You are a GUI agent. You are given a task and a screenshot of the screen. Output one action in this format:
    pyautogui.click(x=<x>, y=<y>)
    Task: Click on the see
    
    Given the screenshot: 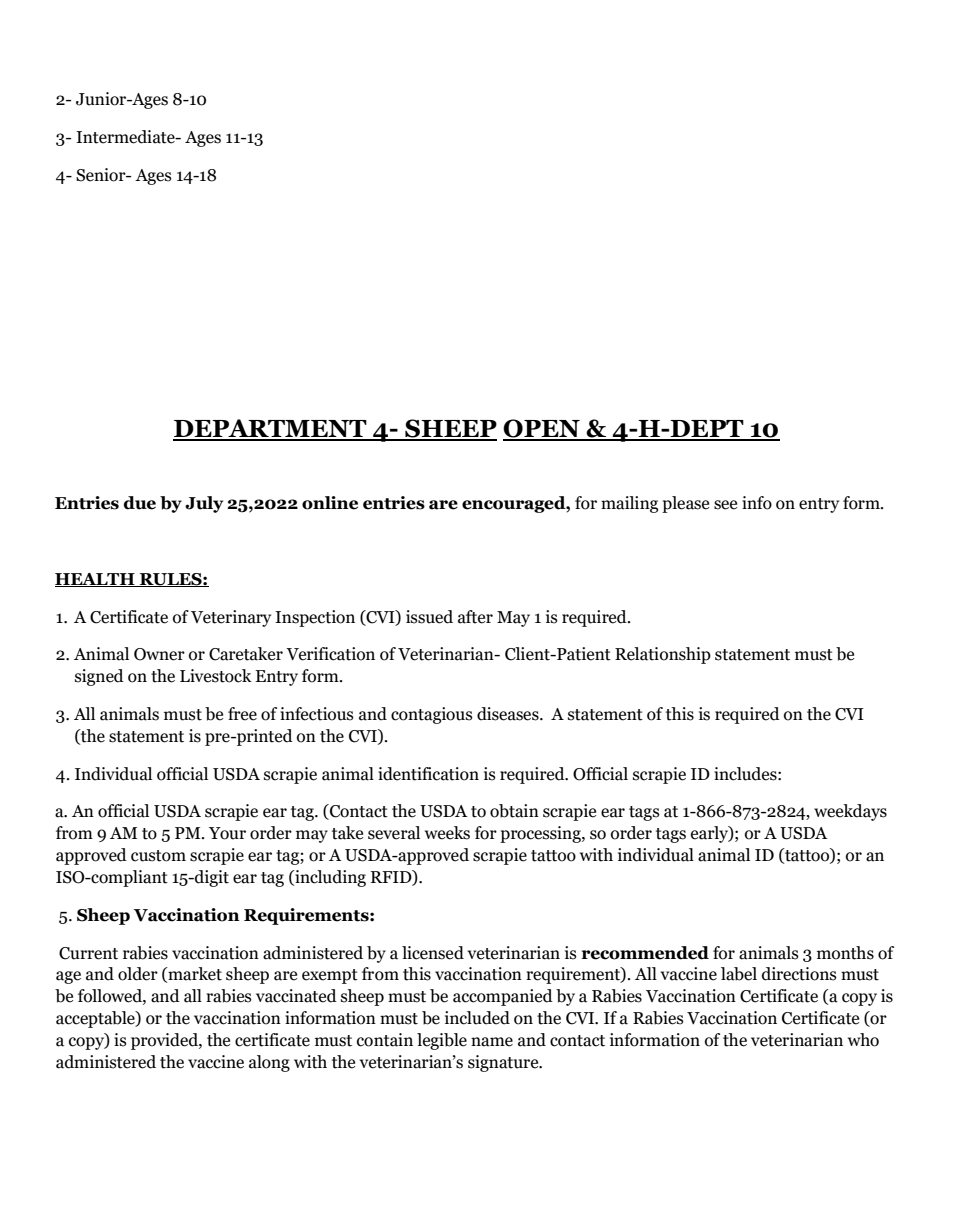 What is the action you would take?
    pyautogui.click(x=725, y=505)
